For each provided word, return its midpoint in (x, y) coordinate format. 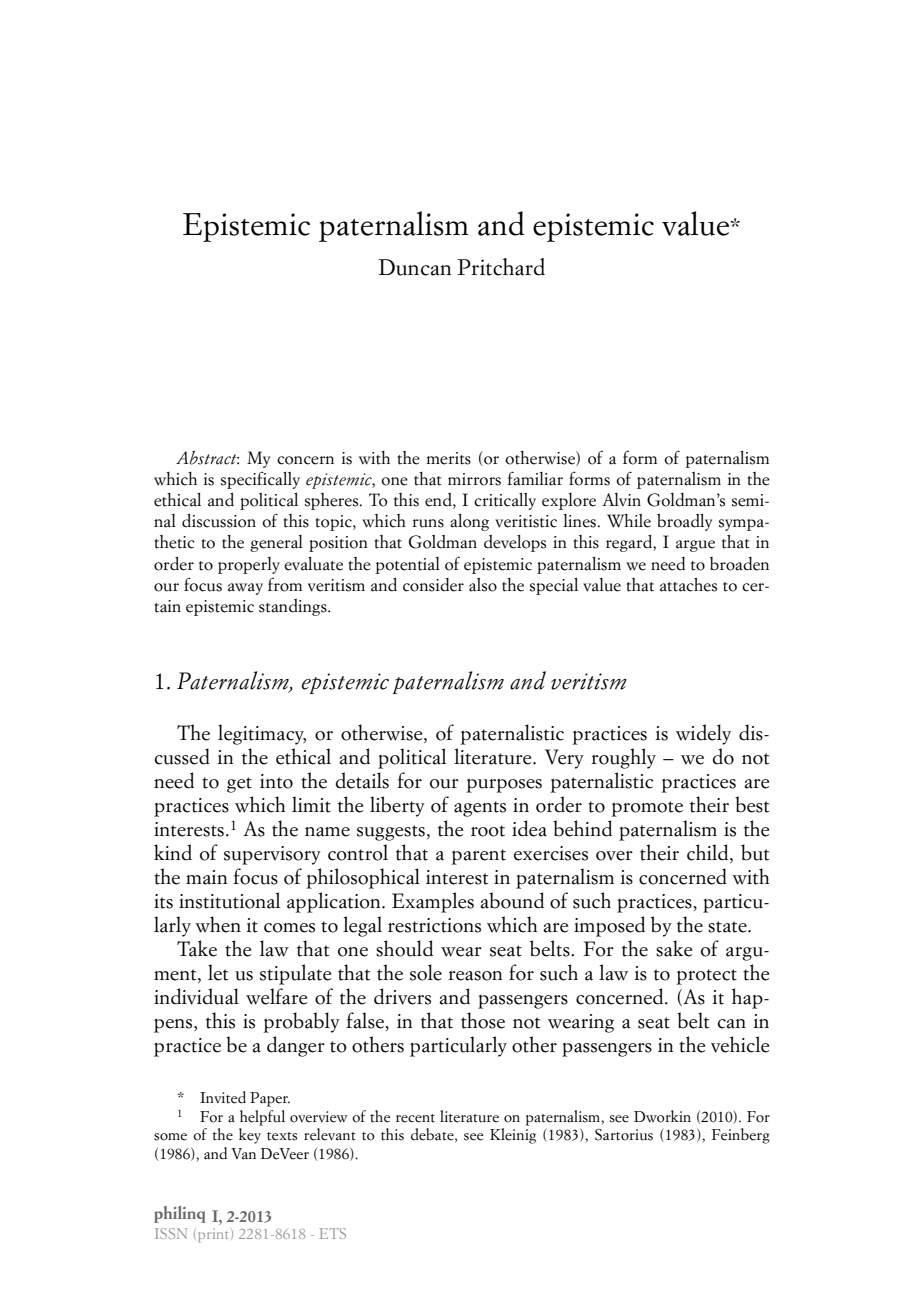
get (239, 785)
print (213, 1235)
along (469, 522)
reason (475, 976)
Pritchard (501, 267)
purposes (504, 785)
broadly (684, 522)
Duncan (415, 267)
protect (707, 977)
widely (703, 734)
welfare (276, 996)
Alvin (621, 499)
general (276, 543)
